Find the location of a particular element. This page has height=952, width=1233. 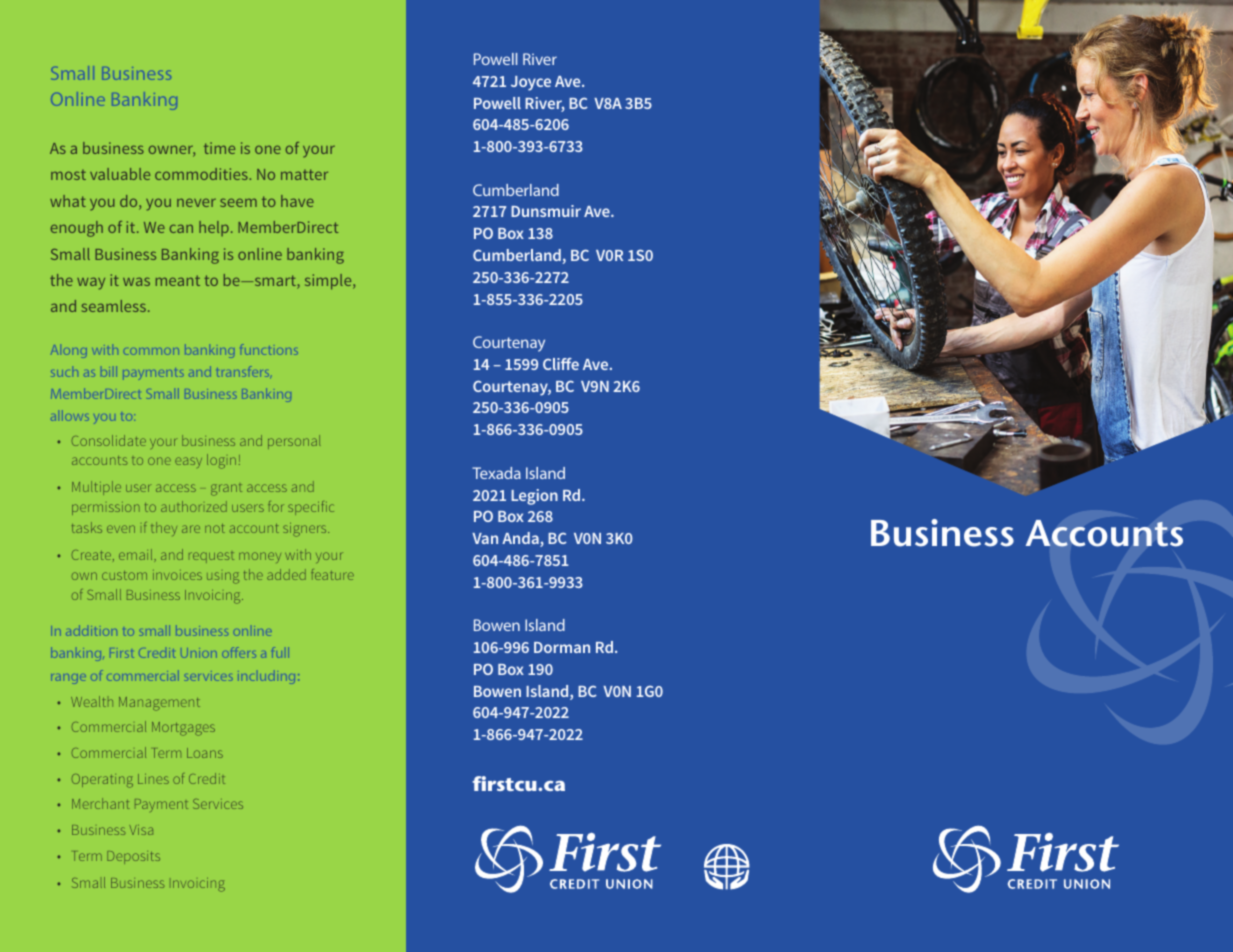

Legion is located at coordinates (534, 497).
